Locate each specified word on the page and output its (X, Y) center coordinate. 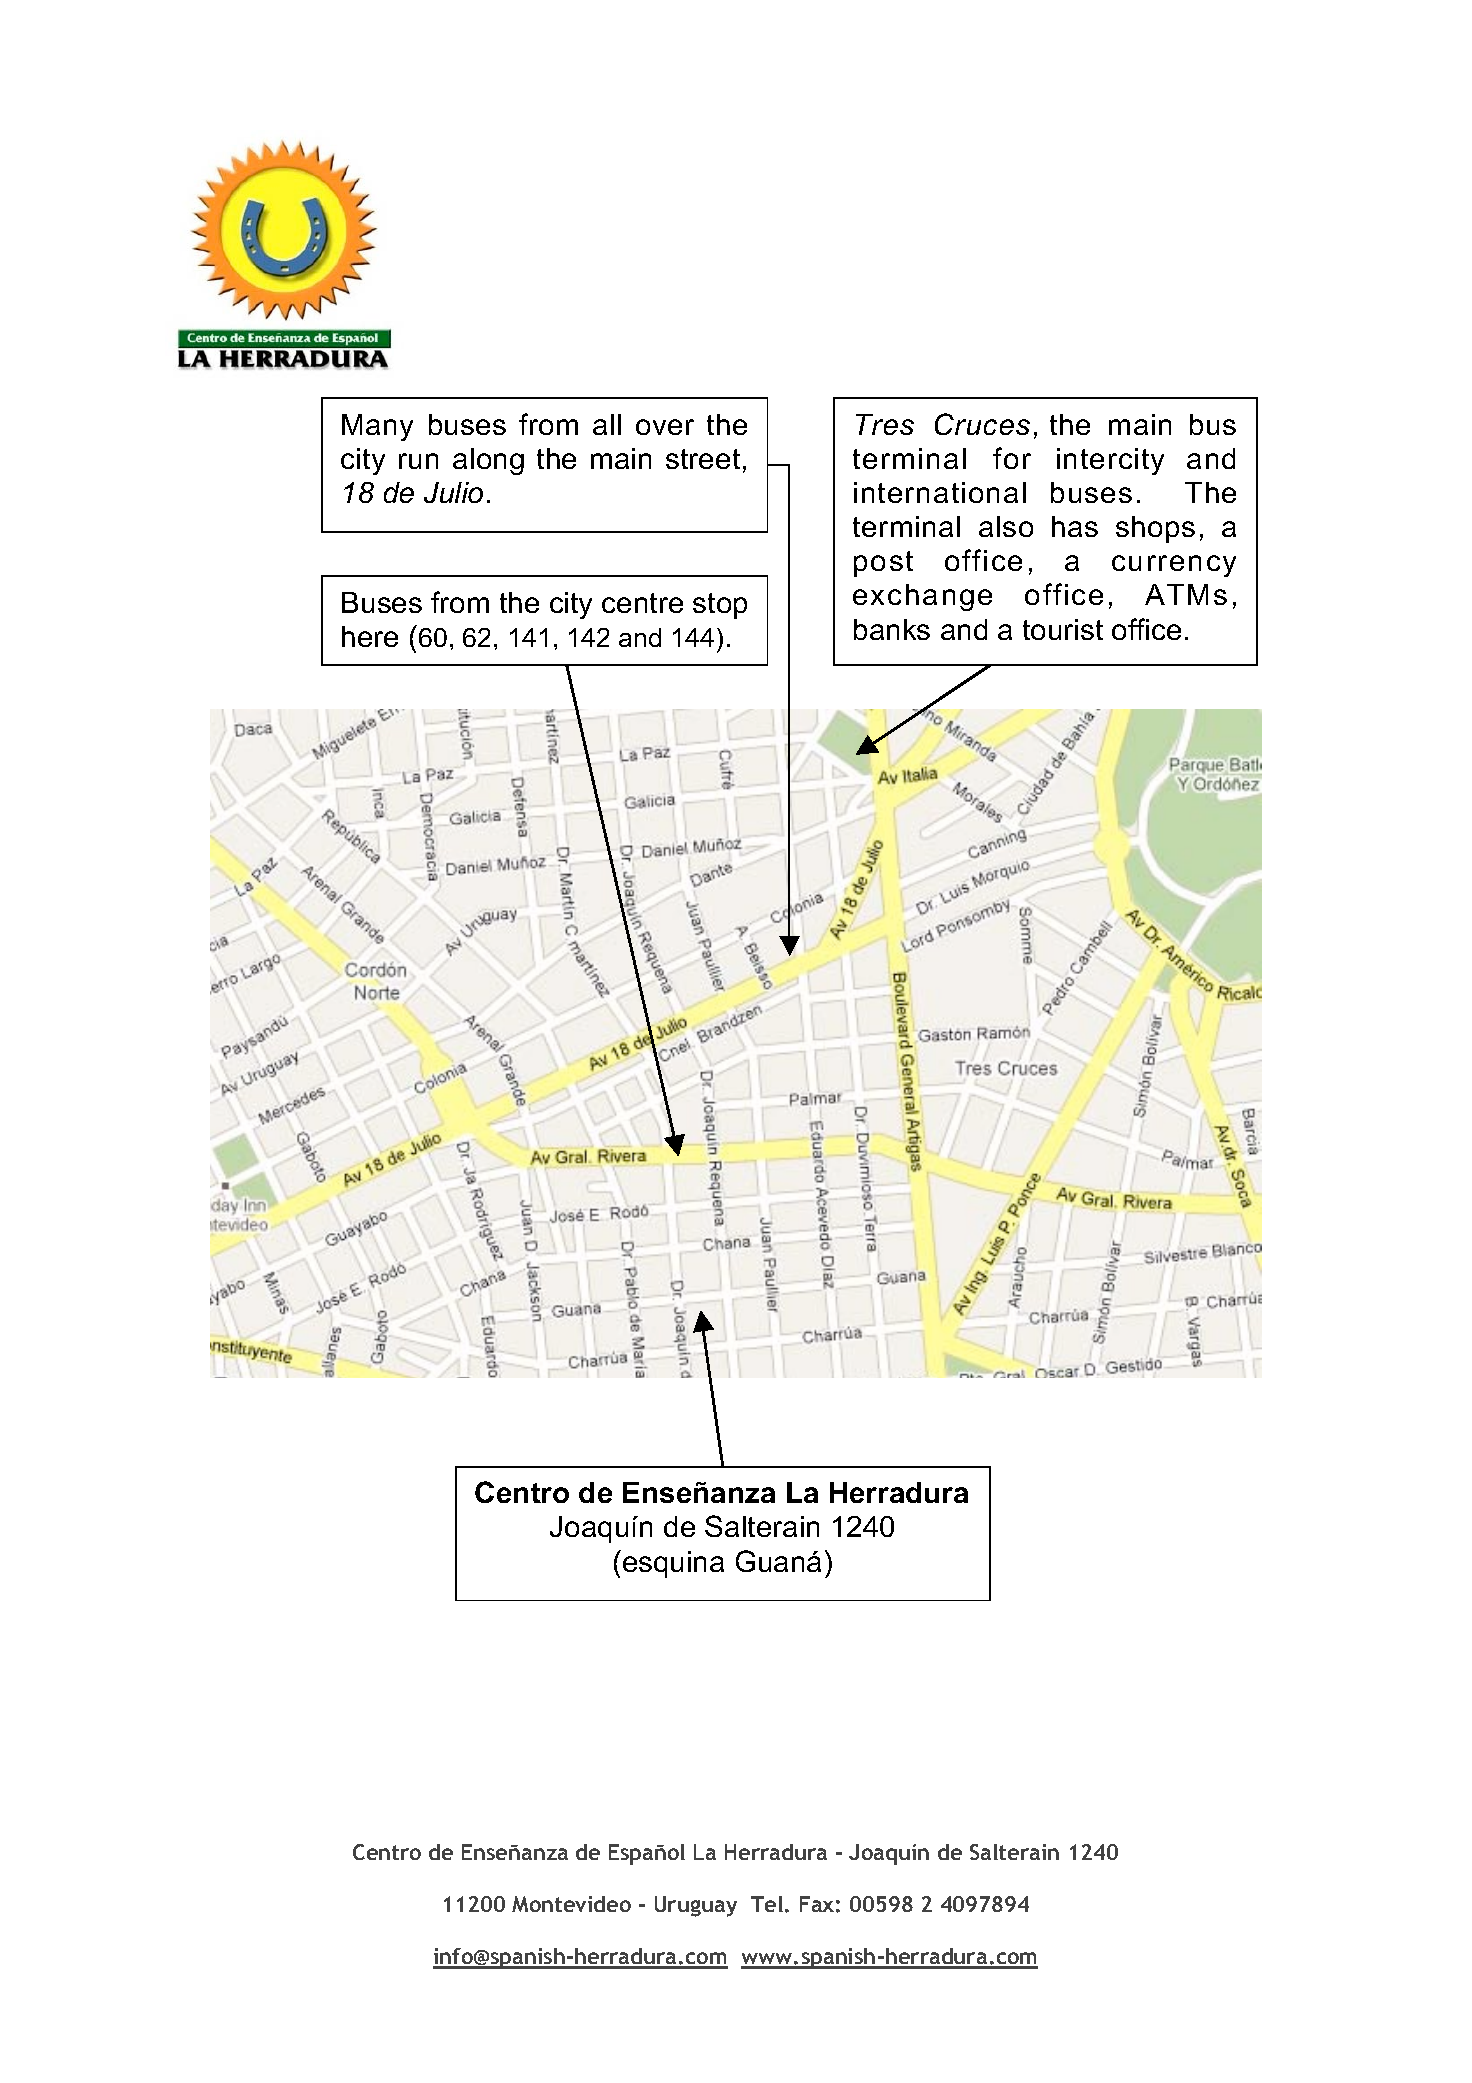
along (488, 461)
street (703, 459)
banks (892, 629)
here (370, 636)
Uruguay (696, 1906)
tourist (1063, 629)
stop (720, 606)
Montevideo (571, 1904)
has (1075, 526)
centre (642, 603)
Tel (767, 1904)
